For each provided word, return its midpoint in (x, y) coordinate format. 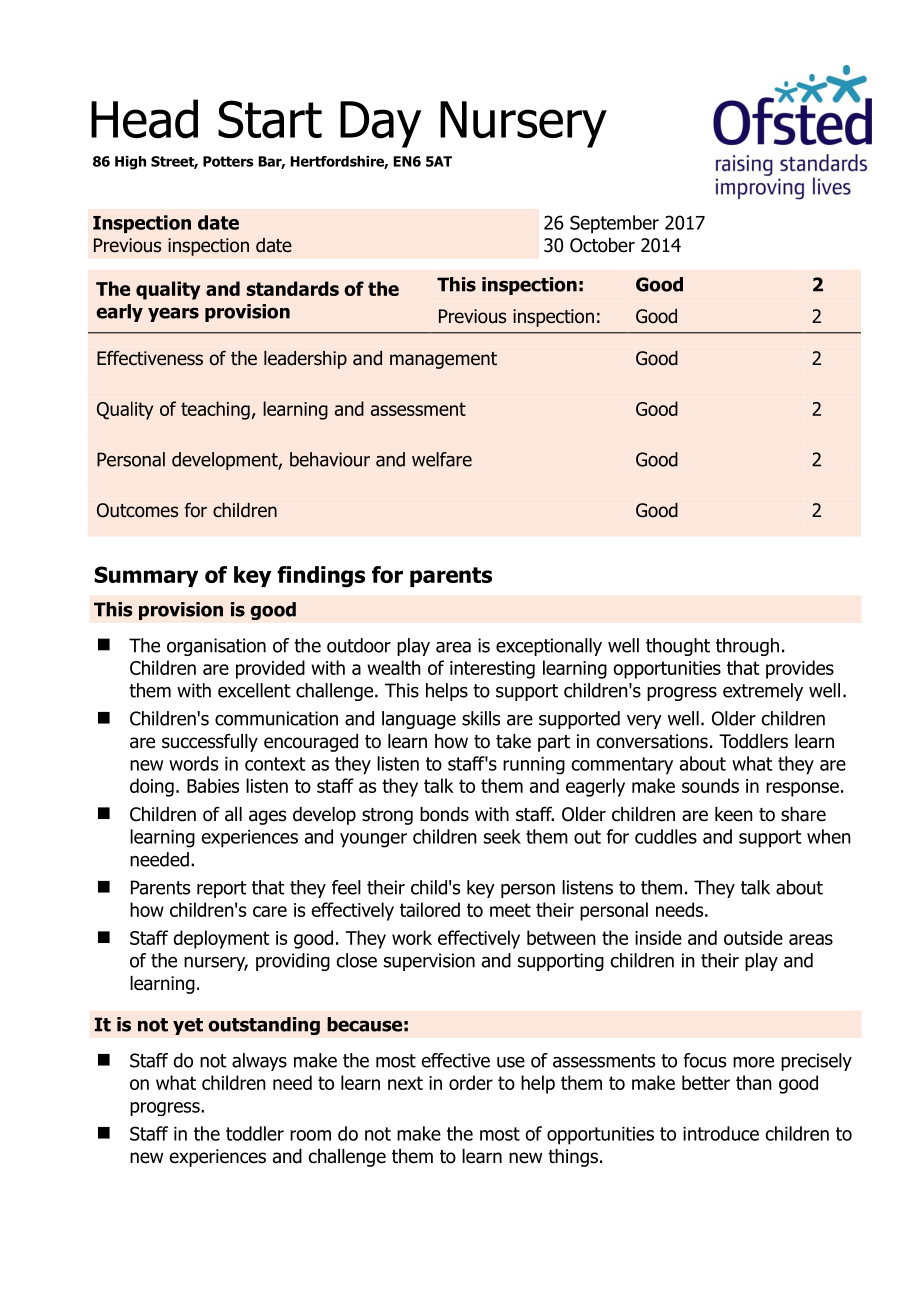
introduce (721, 1133)
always (259, 1062)
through (747, 647)
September (614, 224)
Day (380, 124)
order (471, 1082)
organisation (216, 647)
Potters (228, 161)
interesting (492, 670)
